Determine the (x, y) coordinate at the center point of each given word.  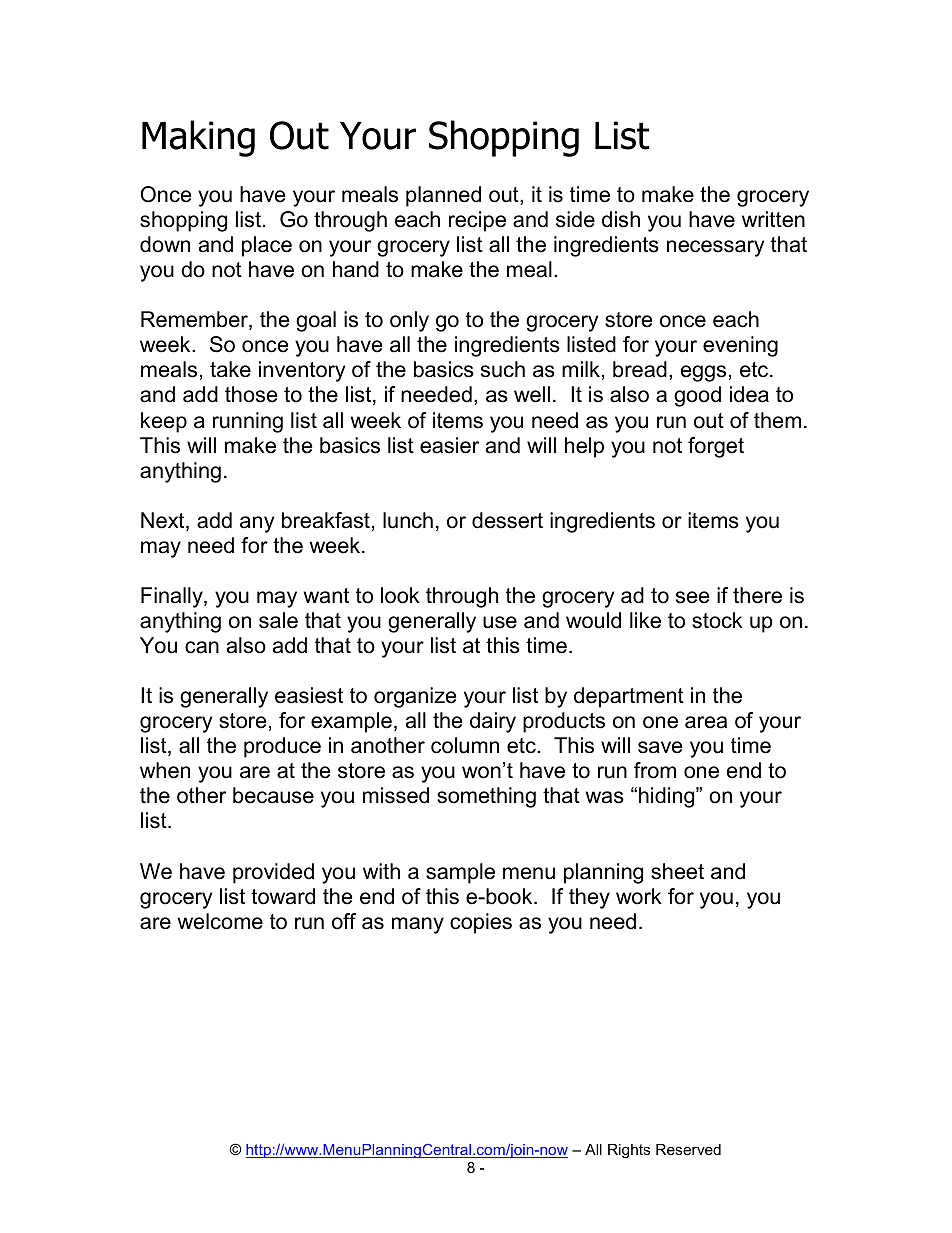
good (697, 396)
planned (443, 196)
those (251, 394)
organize (415, 697)
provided (273, 873)
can (202, 647)
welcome (220, 921)
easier (449, 445)
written (773, 219)
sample (460, 873)
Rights (629, 1151)
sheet (677, 871)
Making (198, 138)
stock (717, 620)
